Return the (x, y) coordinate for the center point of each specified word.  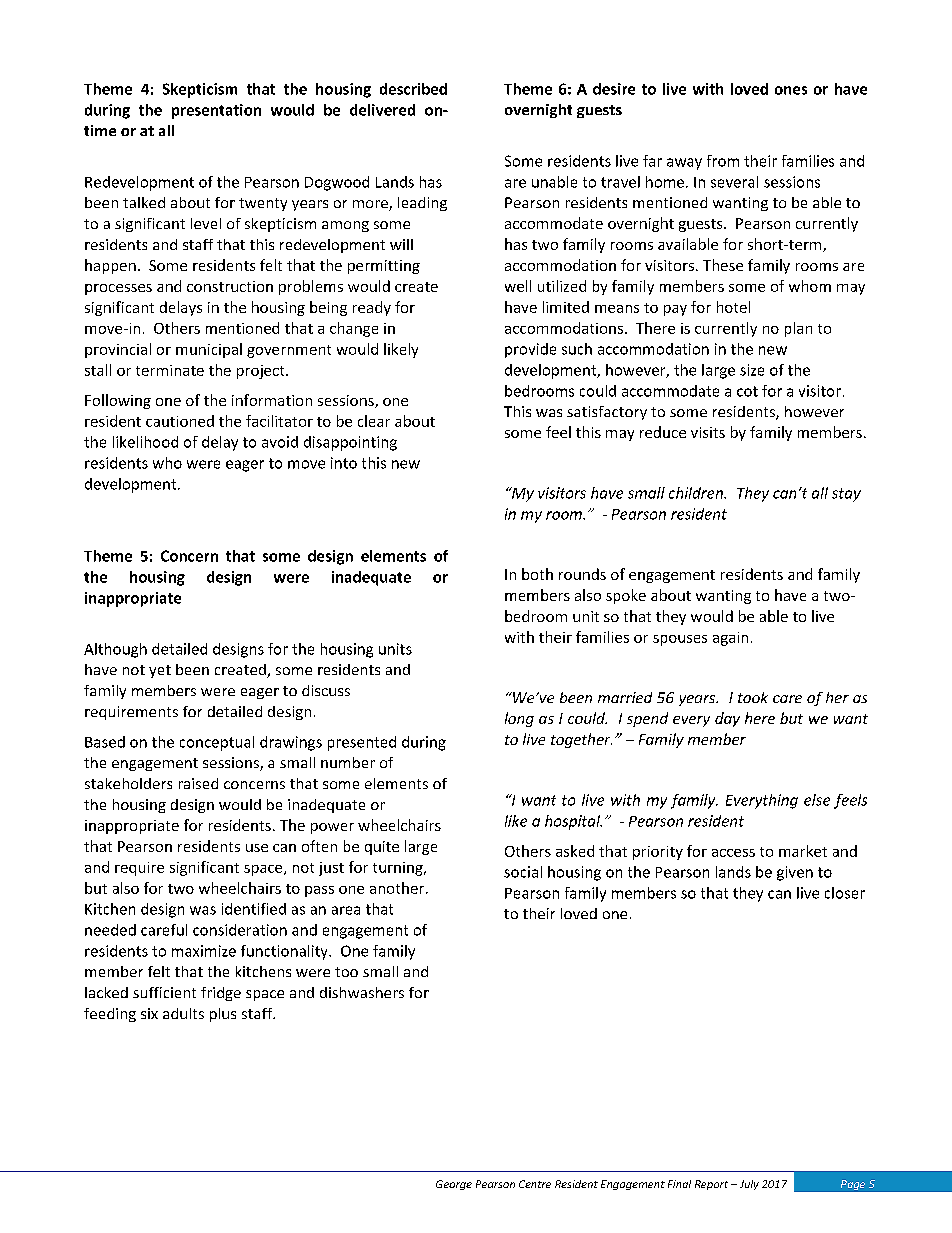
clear (374, 421)
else (817, 800)
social (523, 872)
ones (791, 90)
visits (708, 432)
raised (198, 783)
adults (183, 1013)
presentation (216, 111)
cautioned (180, 421)
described (413, 89)
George (454, 1185)
